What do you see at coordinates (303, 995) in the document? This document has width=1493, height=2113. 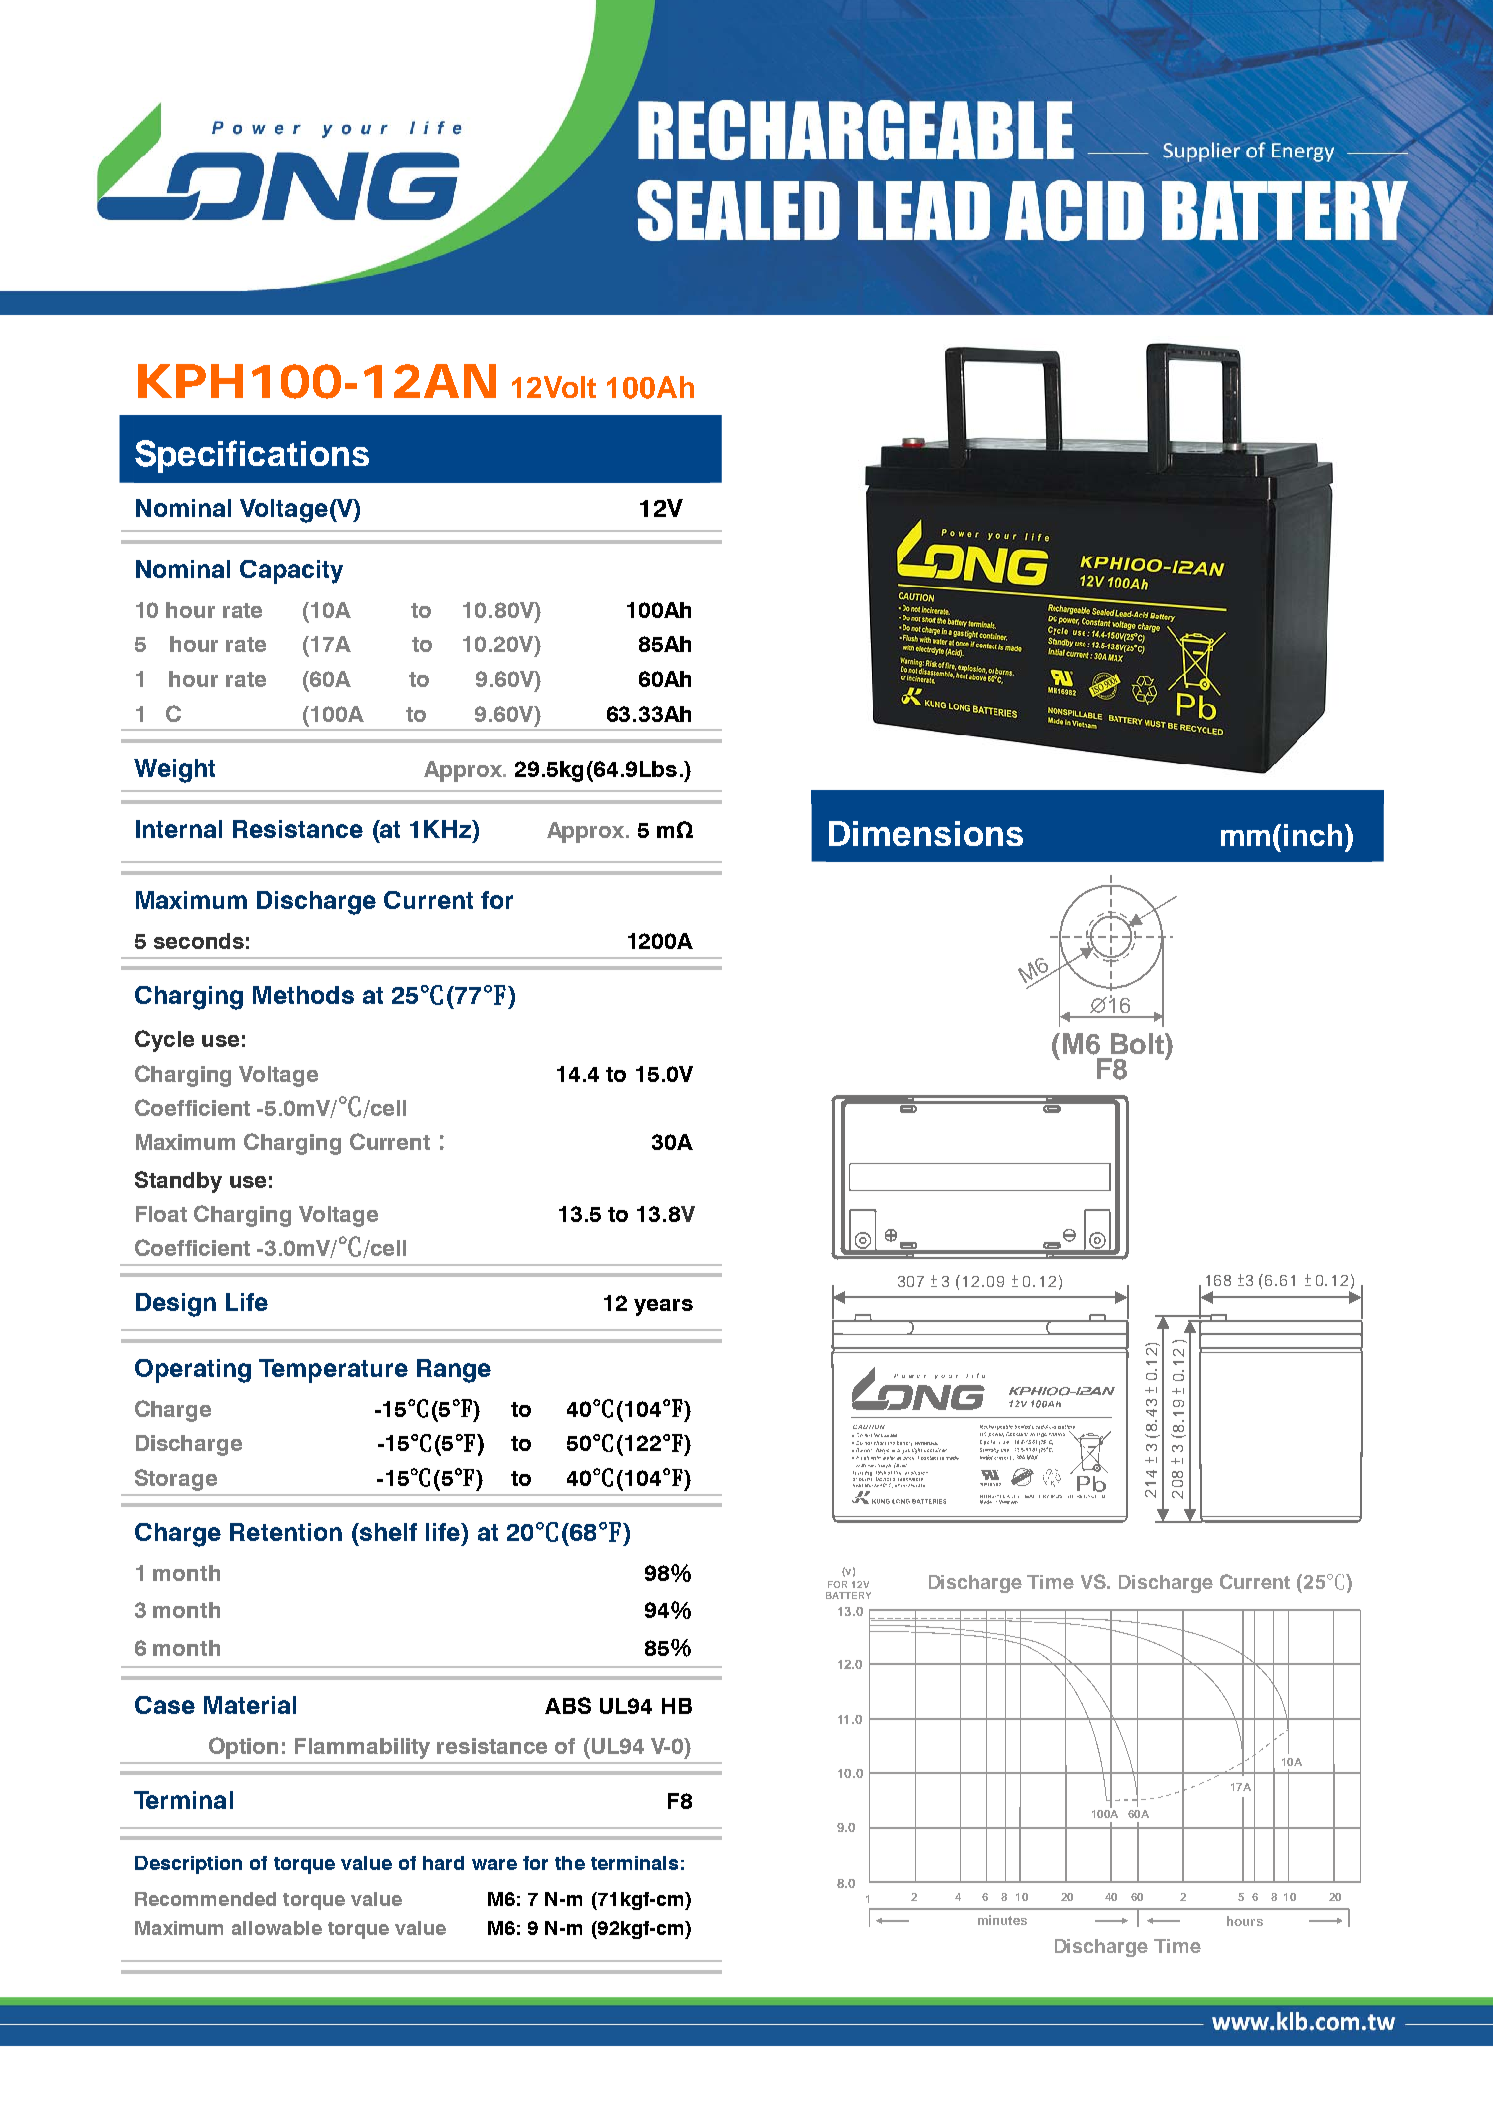 I see `Methods` at bounding box center [303, 995].
